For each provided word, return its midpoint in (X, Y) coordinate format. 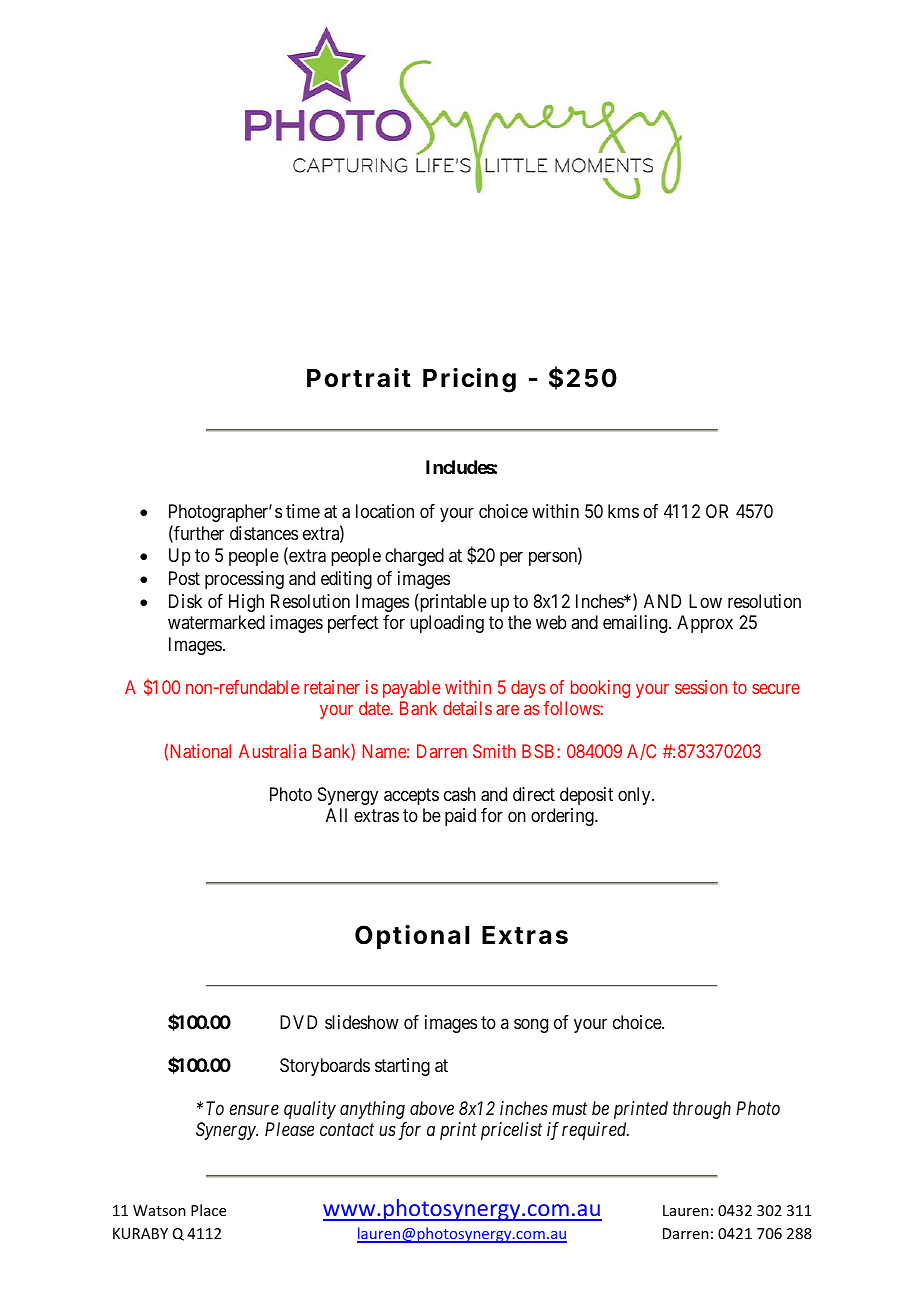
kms (623, 511)
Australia (272, 751)
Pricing (469, 380)
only (635, 796)
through (702, 1110)
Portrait (359, 378)
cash (460, 794)
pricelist (511, 1131)
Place (208, 1210)
